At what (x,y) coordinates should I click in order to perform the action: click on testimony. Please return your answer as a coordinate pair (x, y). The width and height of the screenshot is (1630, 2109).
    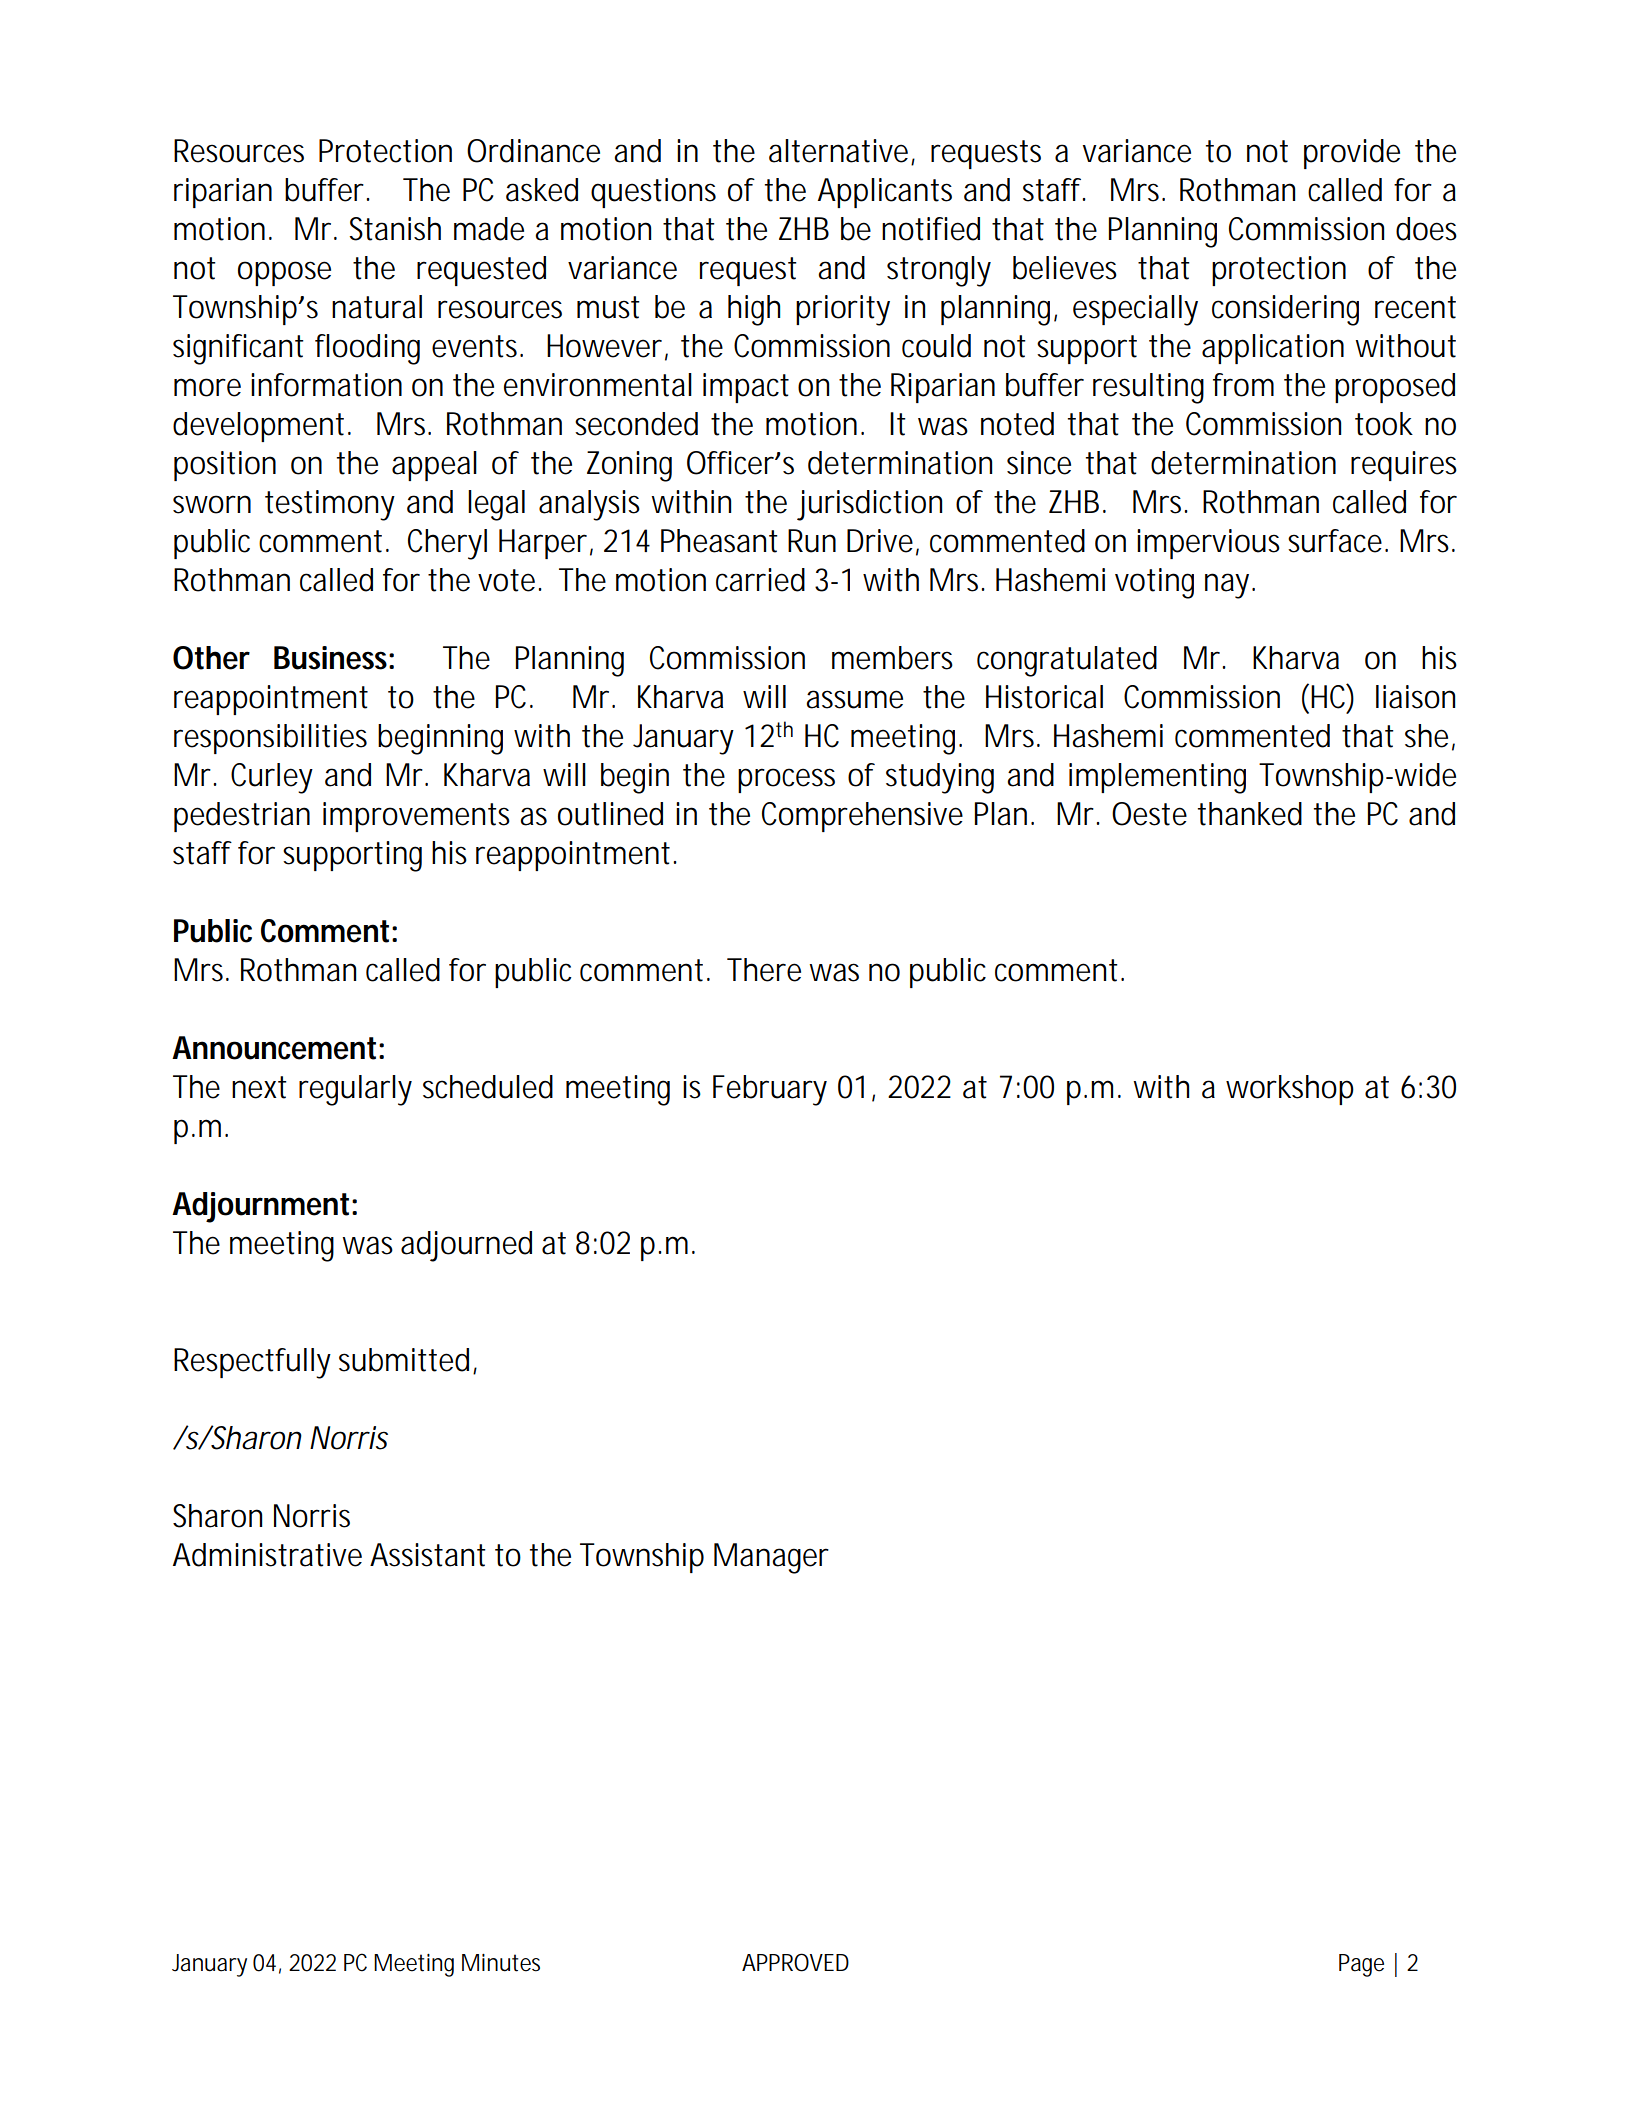
    Looking at the image, I should click on (330, 505).
